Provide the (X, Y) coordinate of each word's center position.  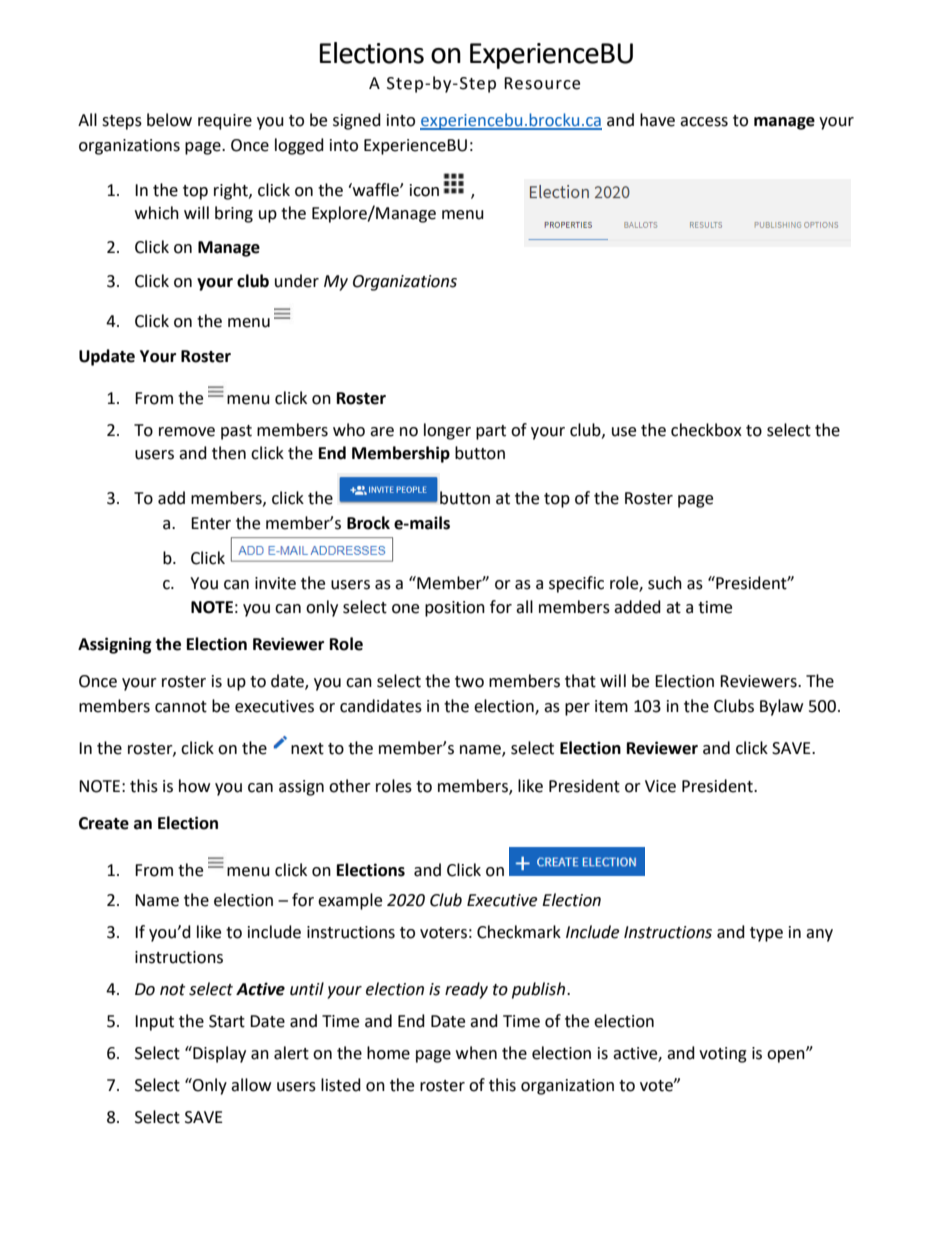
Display (218, 1054)
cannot (181, 707)
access (704, 122)
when (476, 1053)
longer (447, 431)
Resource (542, 83)
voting (723, 1055)
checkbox (706, 430)
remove (187, 432)
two (469, 682)
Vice (660, 786)
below (169, 120)
